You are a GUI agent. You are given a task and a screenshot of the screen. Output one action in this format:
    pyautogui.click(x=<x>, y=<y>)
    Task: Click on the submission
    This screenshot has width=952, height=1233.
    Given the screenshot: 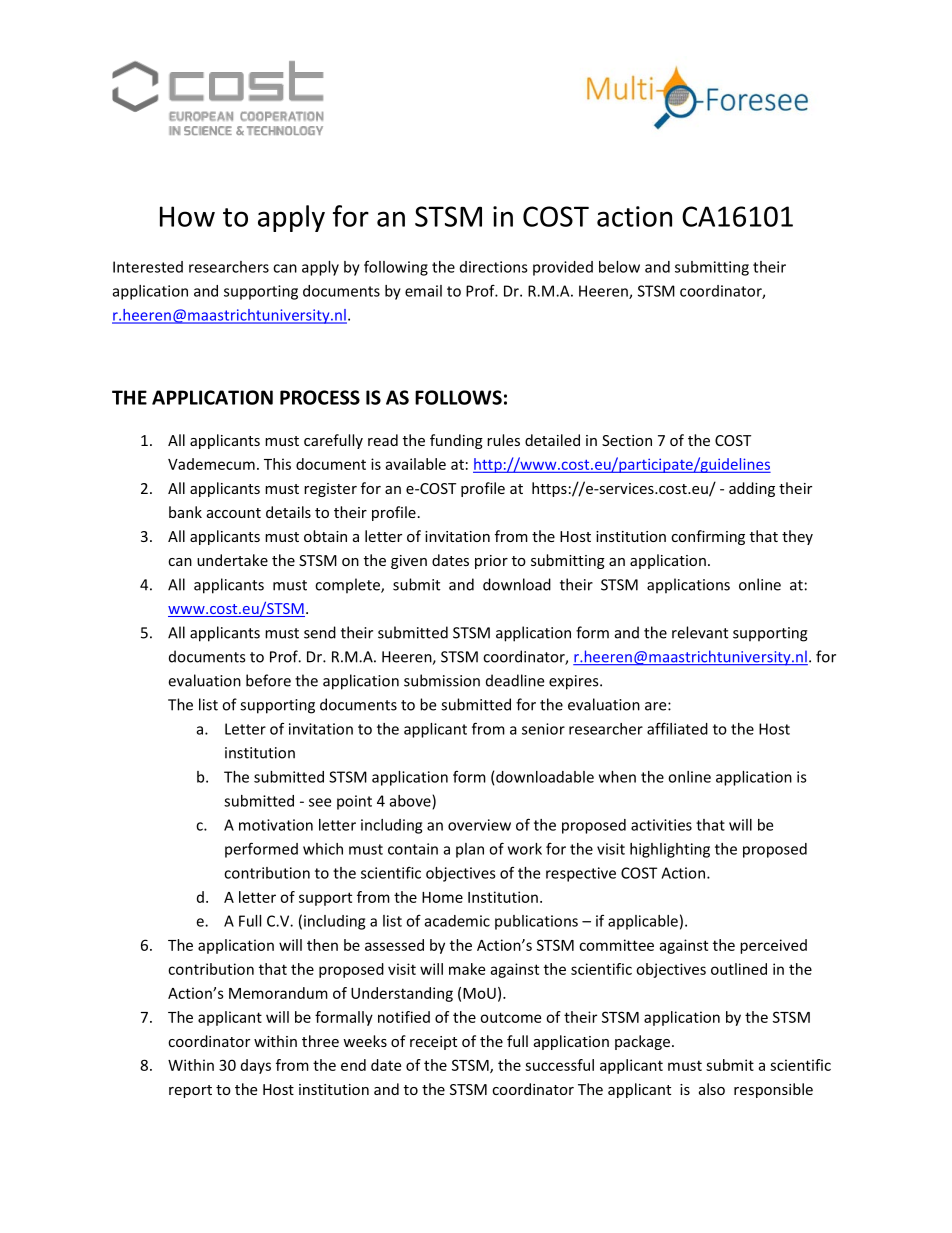 What is the action you would take?
    pyautogui.click(x=442, y=680)
